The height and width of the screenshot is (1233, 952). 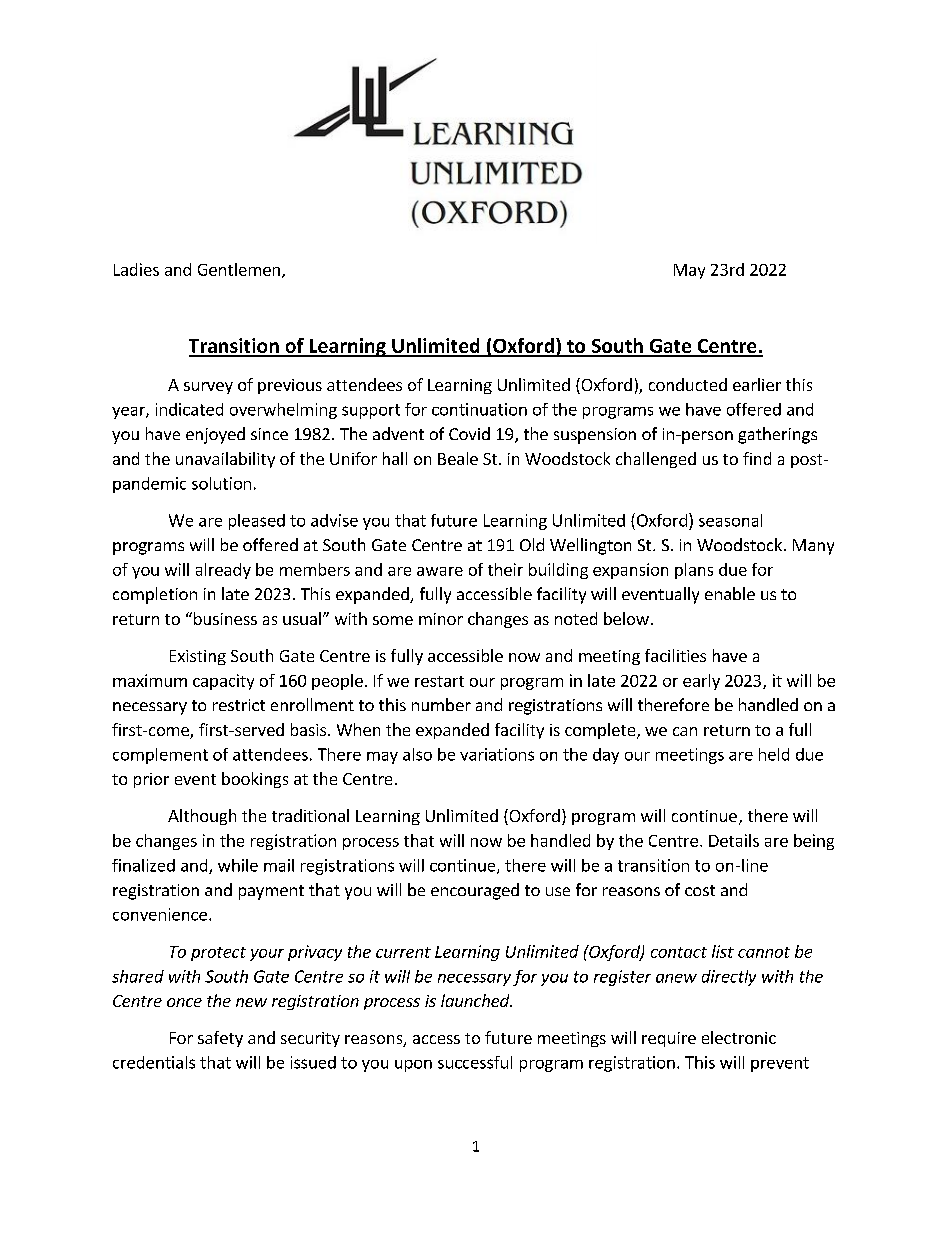 I want to click on continuation, so click(x=479, y=409).
